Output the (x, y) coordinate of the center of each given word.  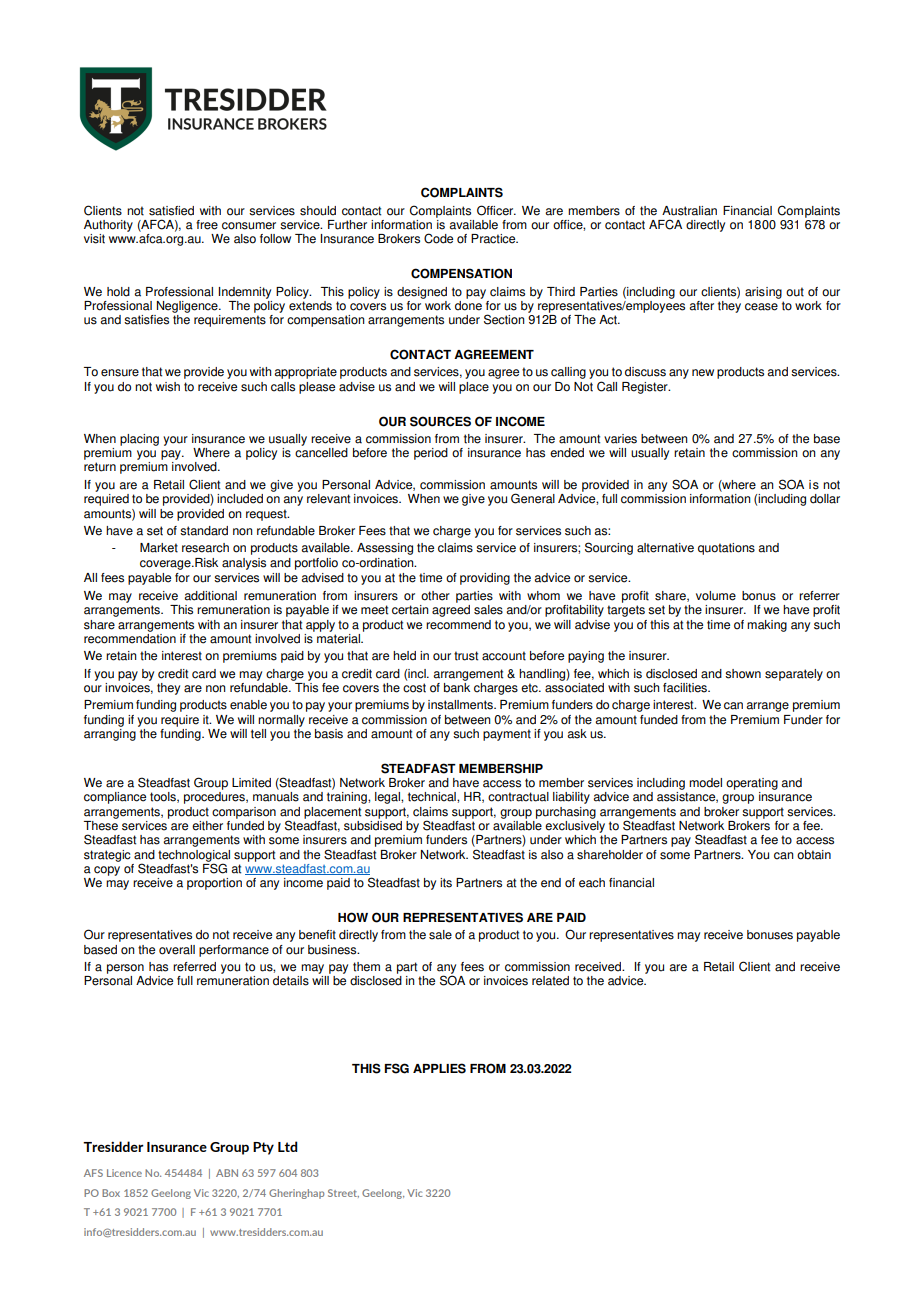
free (207, 225)
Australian (689, 211)
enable (248, 705)
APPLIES (439, 1068)
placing (139, 440)
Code (438, 238)
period (431, 454)
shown (743, 674)
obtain (814, 855)
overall (177, 950)
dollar (825, 499)
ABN (227, 1173)
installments (462, 705)
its (446, 883)
